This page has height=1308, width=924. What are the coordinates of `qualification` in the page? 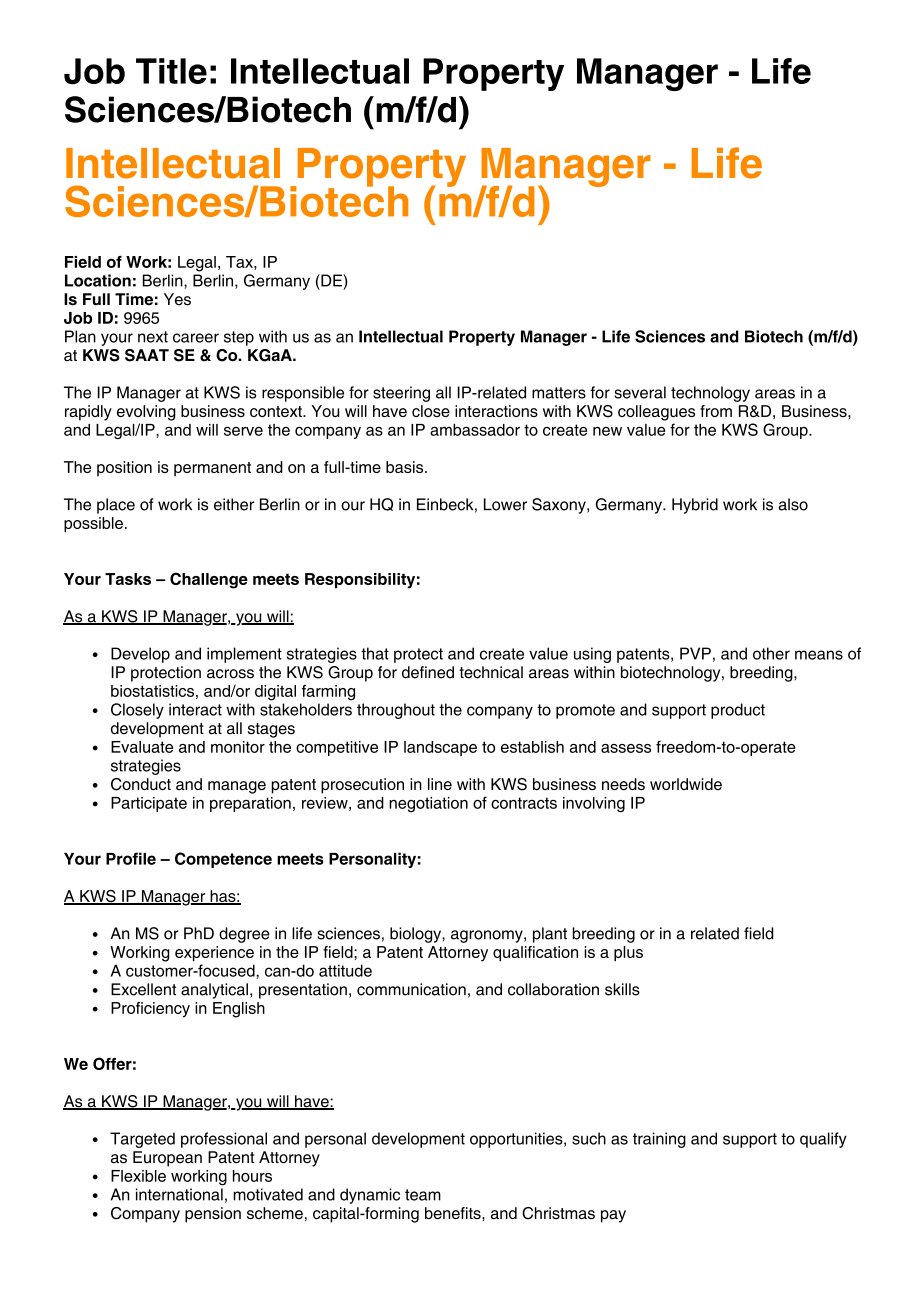 It's located at (535, 954).
